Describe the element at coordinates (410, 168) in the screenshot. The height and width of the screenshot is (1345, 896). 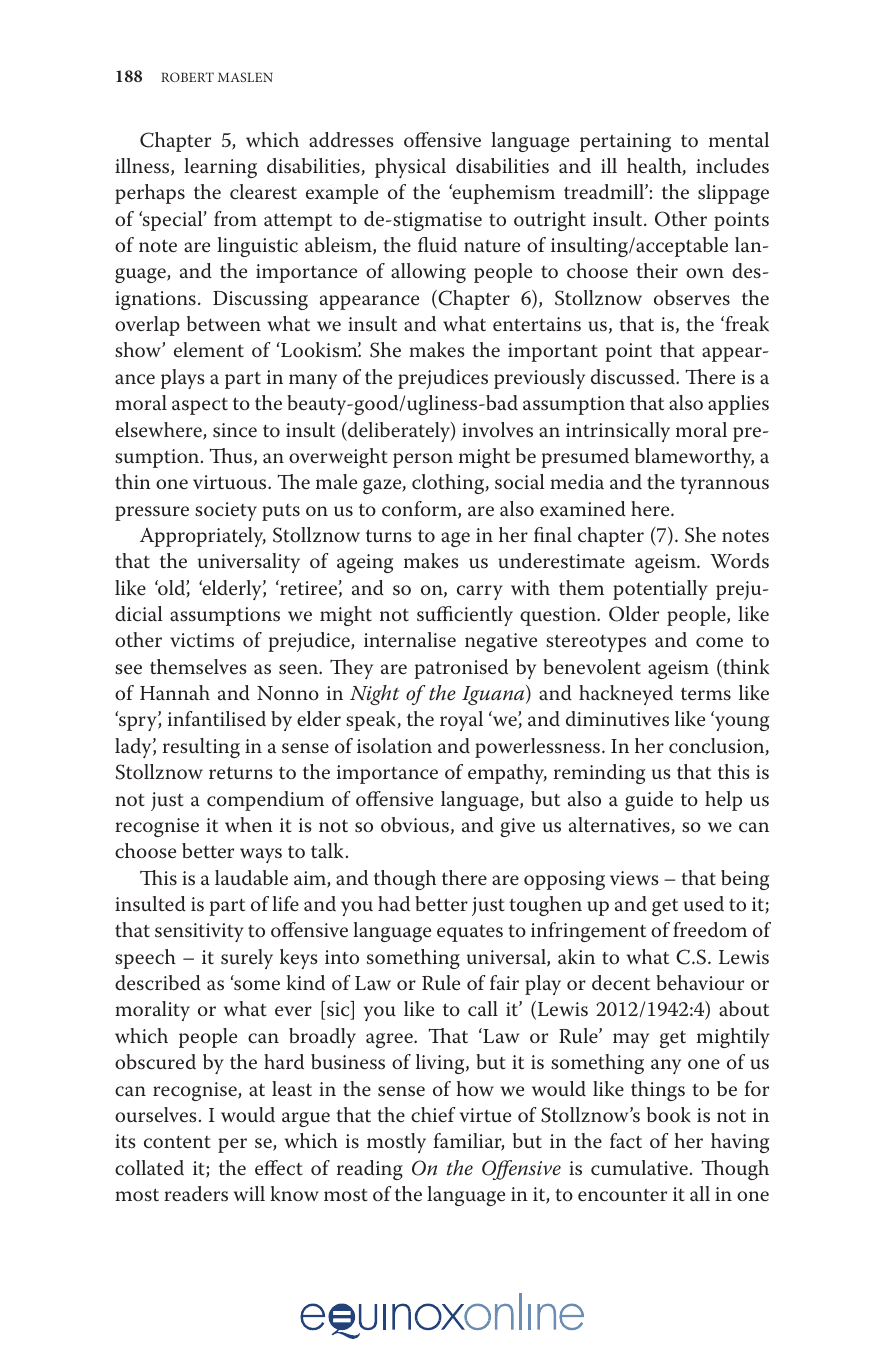
I see `physical` at that location.
